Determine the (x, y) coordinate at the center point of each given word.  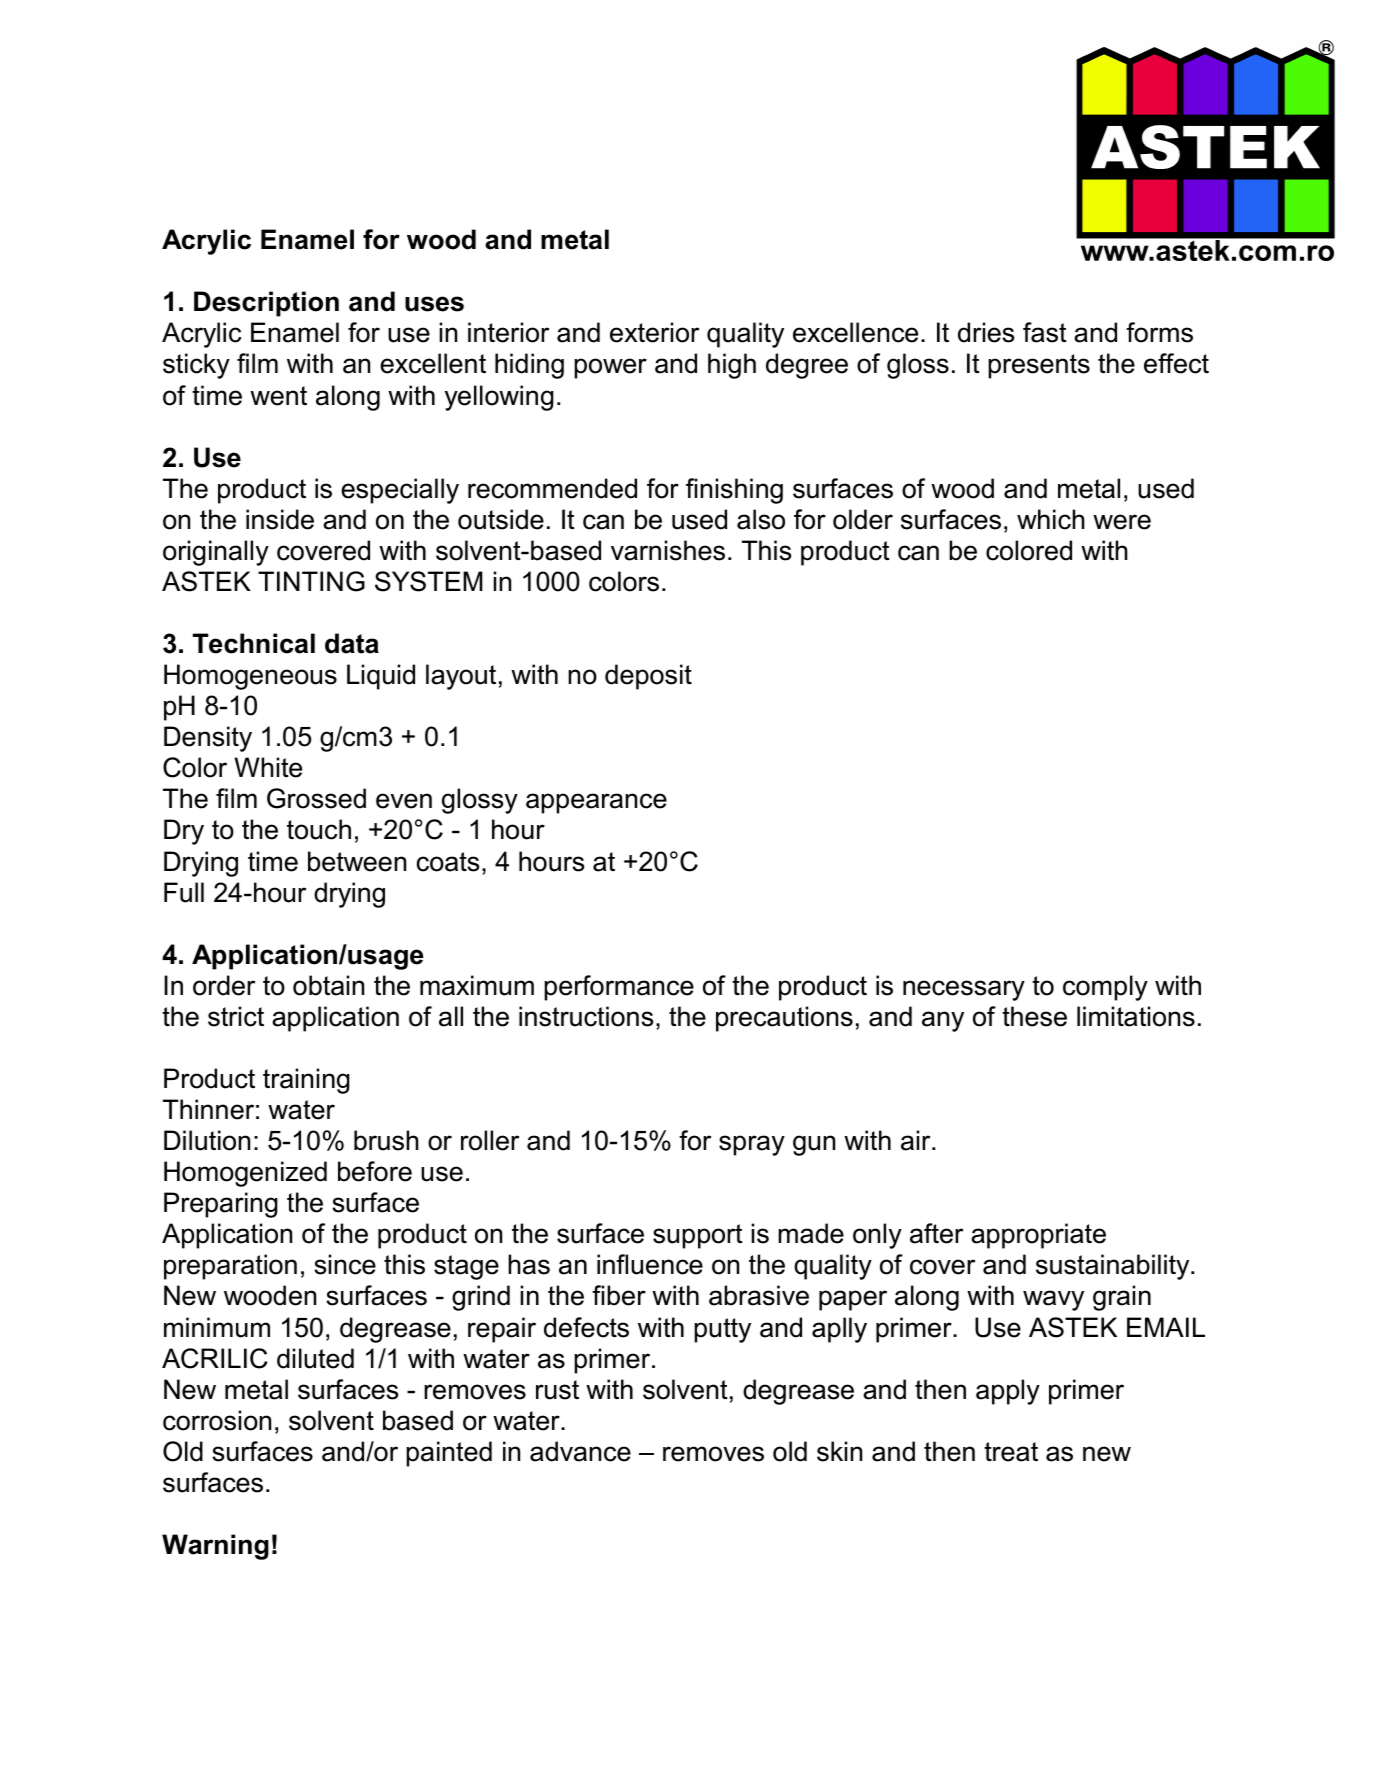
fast (1045, 332)
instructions (586, 1016)
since (345, 1264)
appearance (596, 803)
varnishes (668, 550)
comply (1105, 988)
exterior (654, 332)
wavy (1053, 1300)
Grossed (316, 798)
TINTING (311, 581)
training (306, 1081)
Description (266, 304)
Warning (215, 1547)
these (1034, 1016)
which (1051, 519)
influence (650, 1264)
